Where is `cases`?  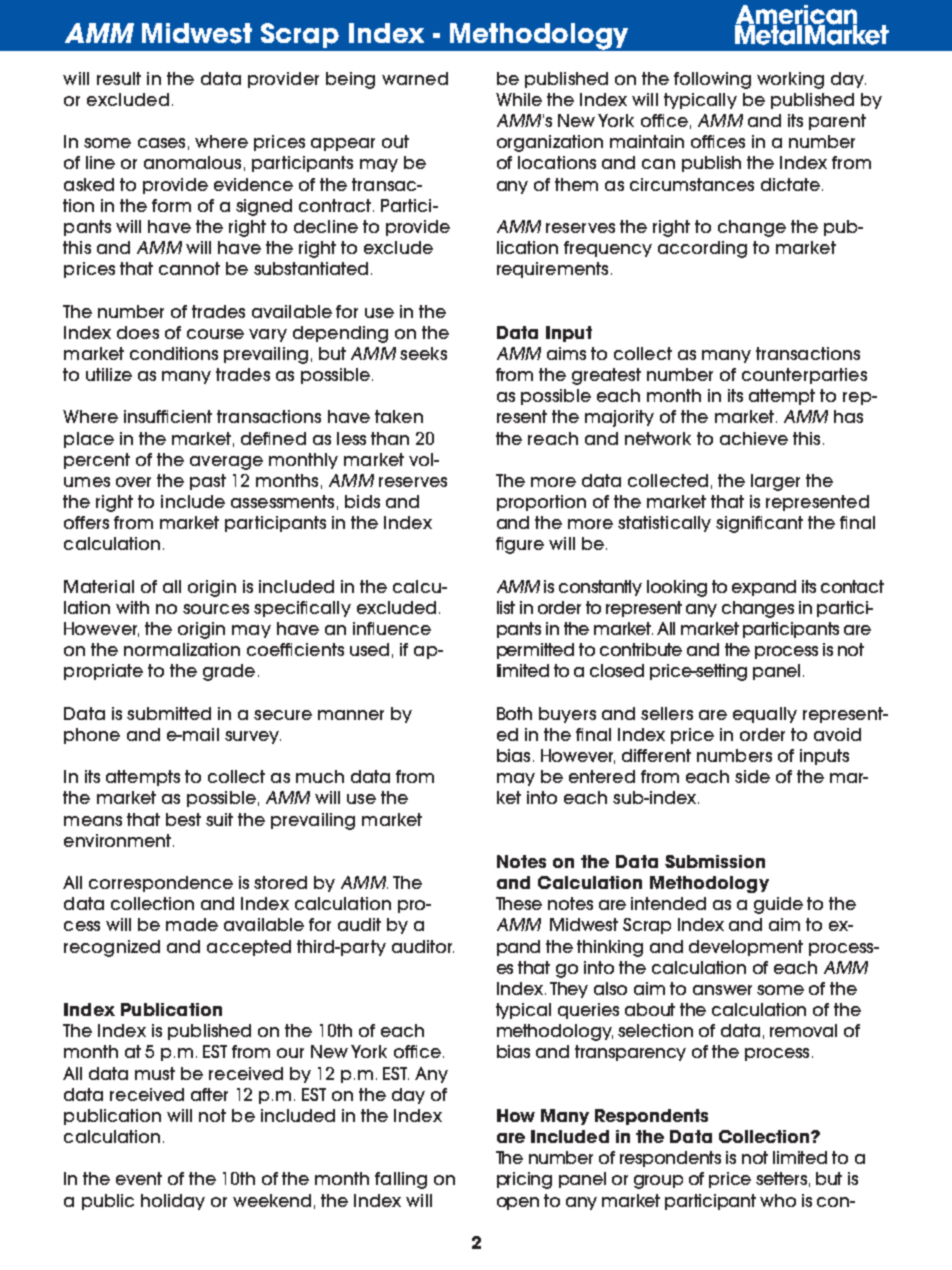
cases is located at coordinates (161, 143).
